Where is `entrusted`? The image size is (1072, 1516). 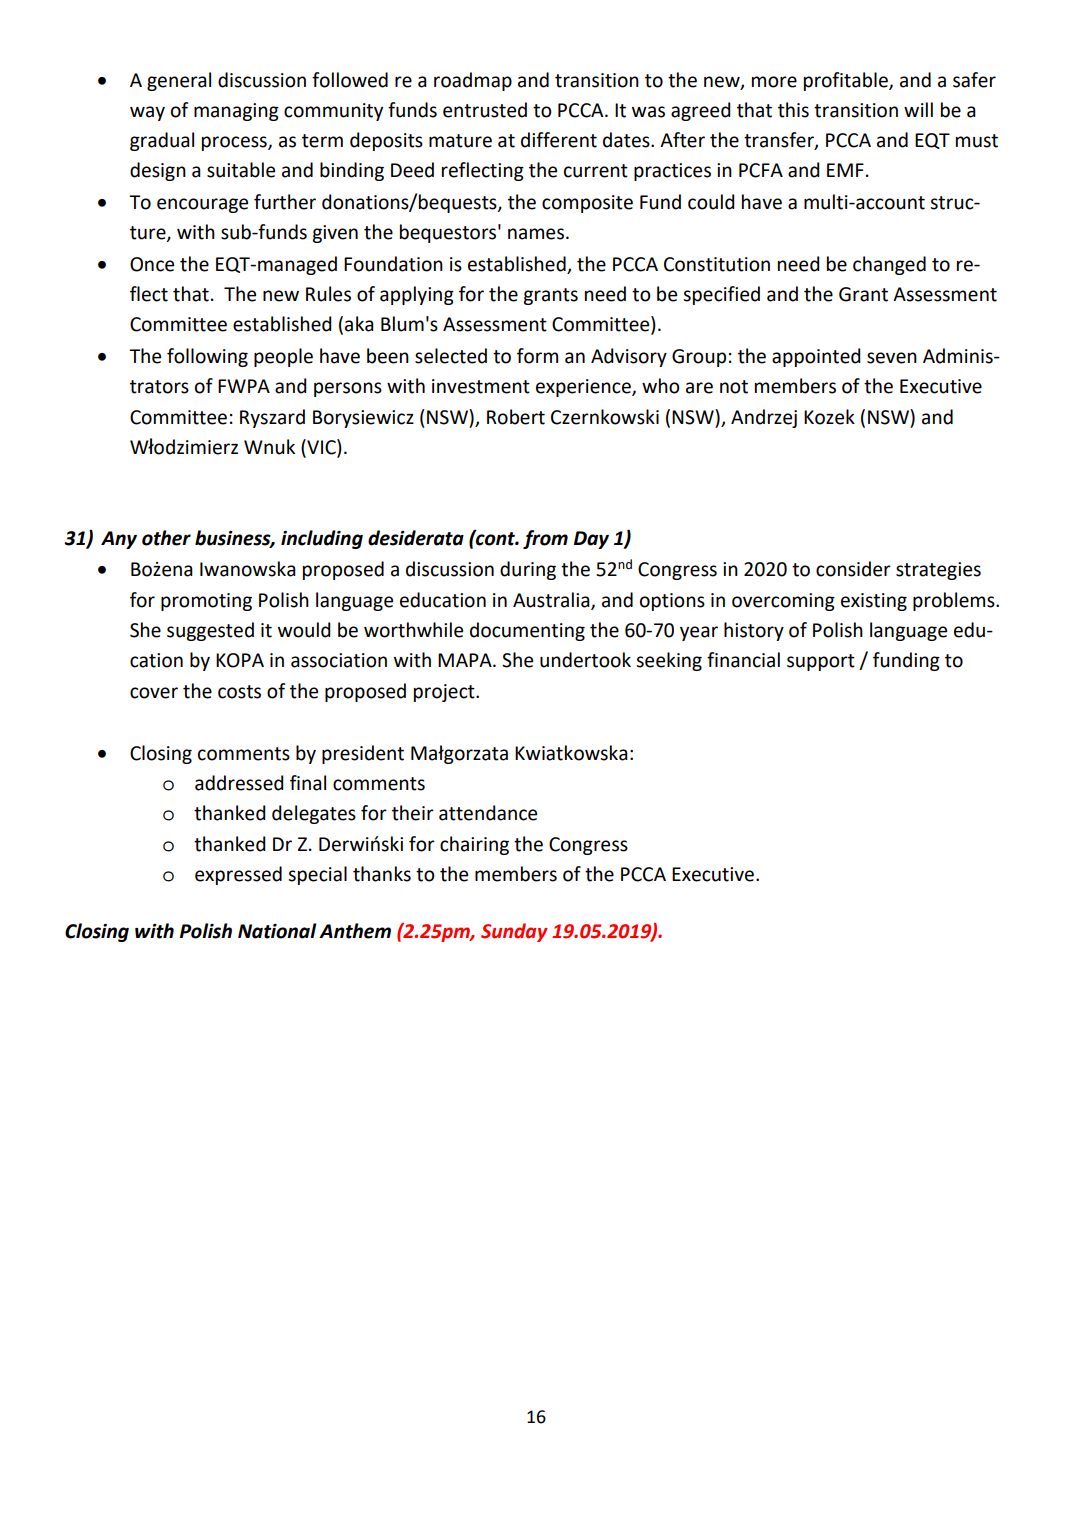
entrusted is located at coordinates (485, 110).
